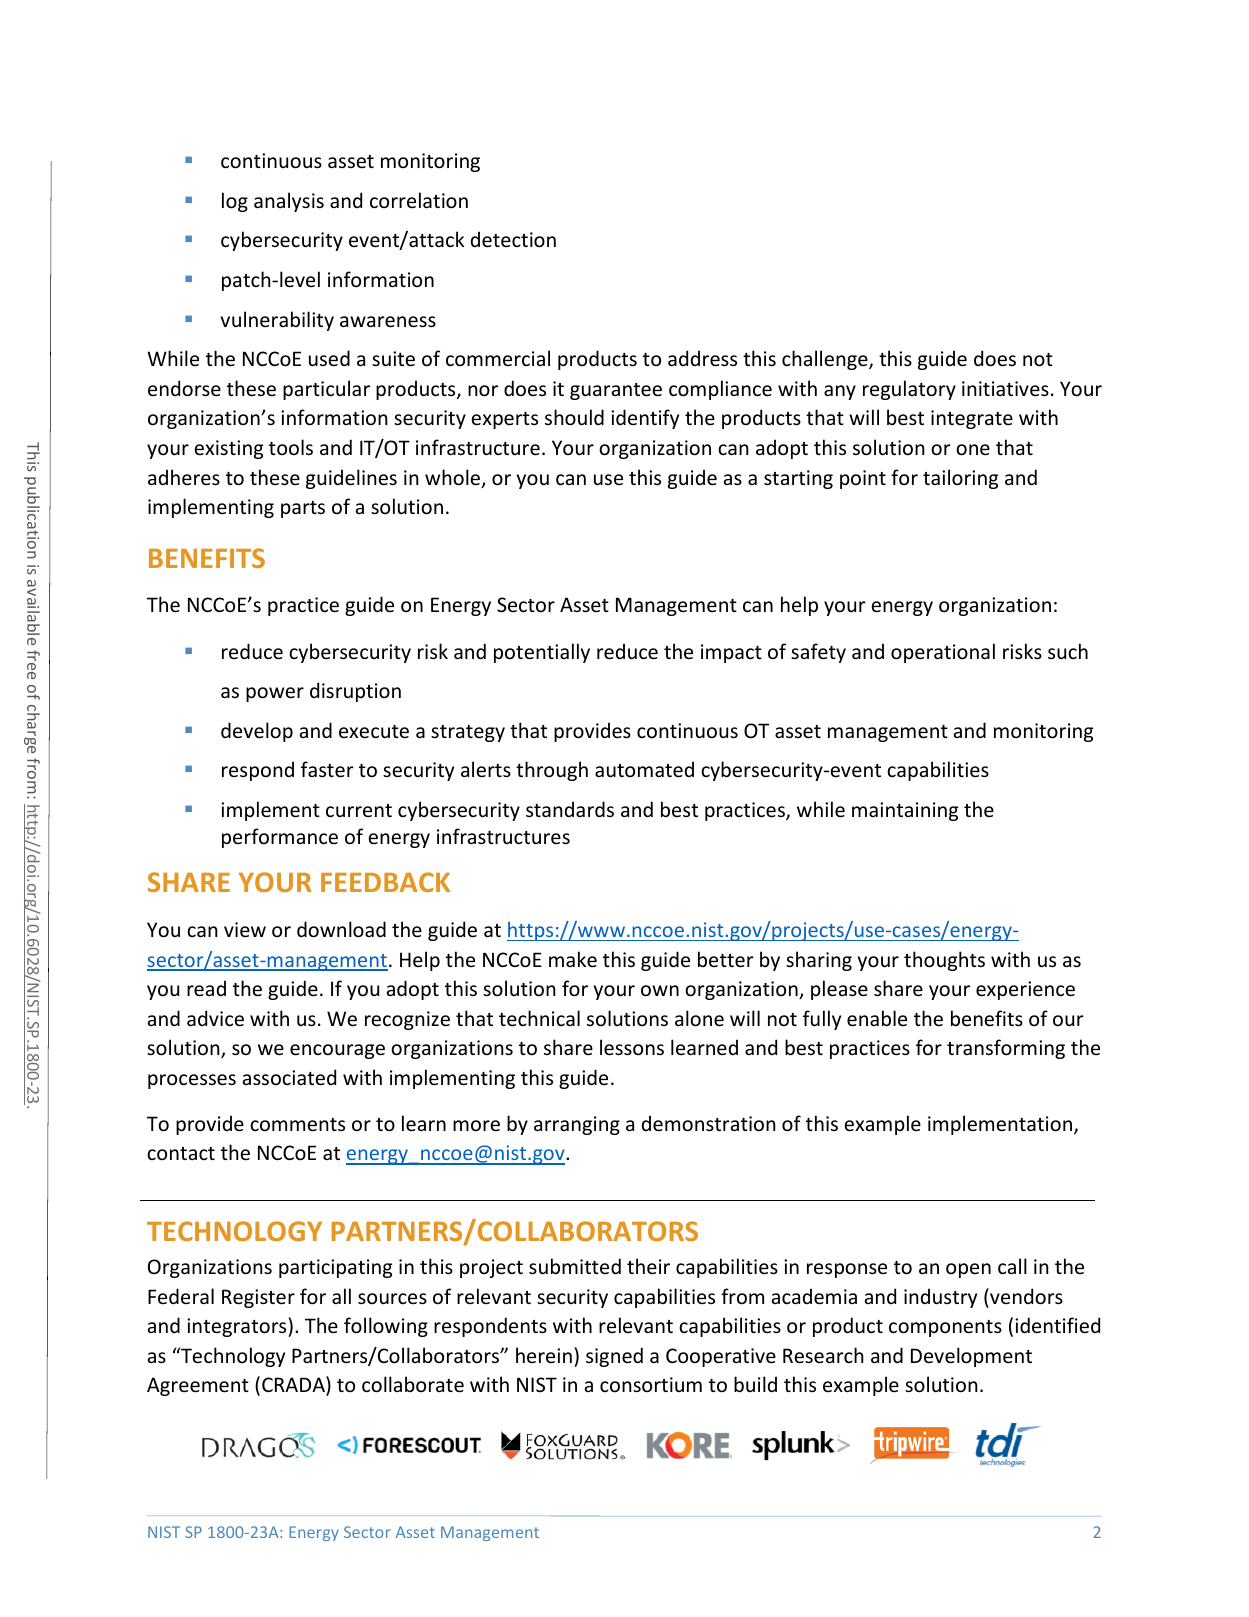 This image has width=1249, height=1617. What do you see at coordinates (644, 769) in the image?
I see `automated` at bounding box center [644, 769].
